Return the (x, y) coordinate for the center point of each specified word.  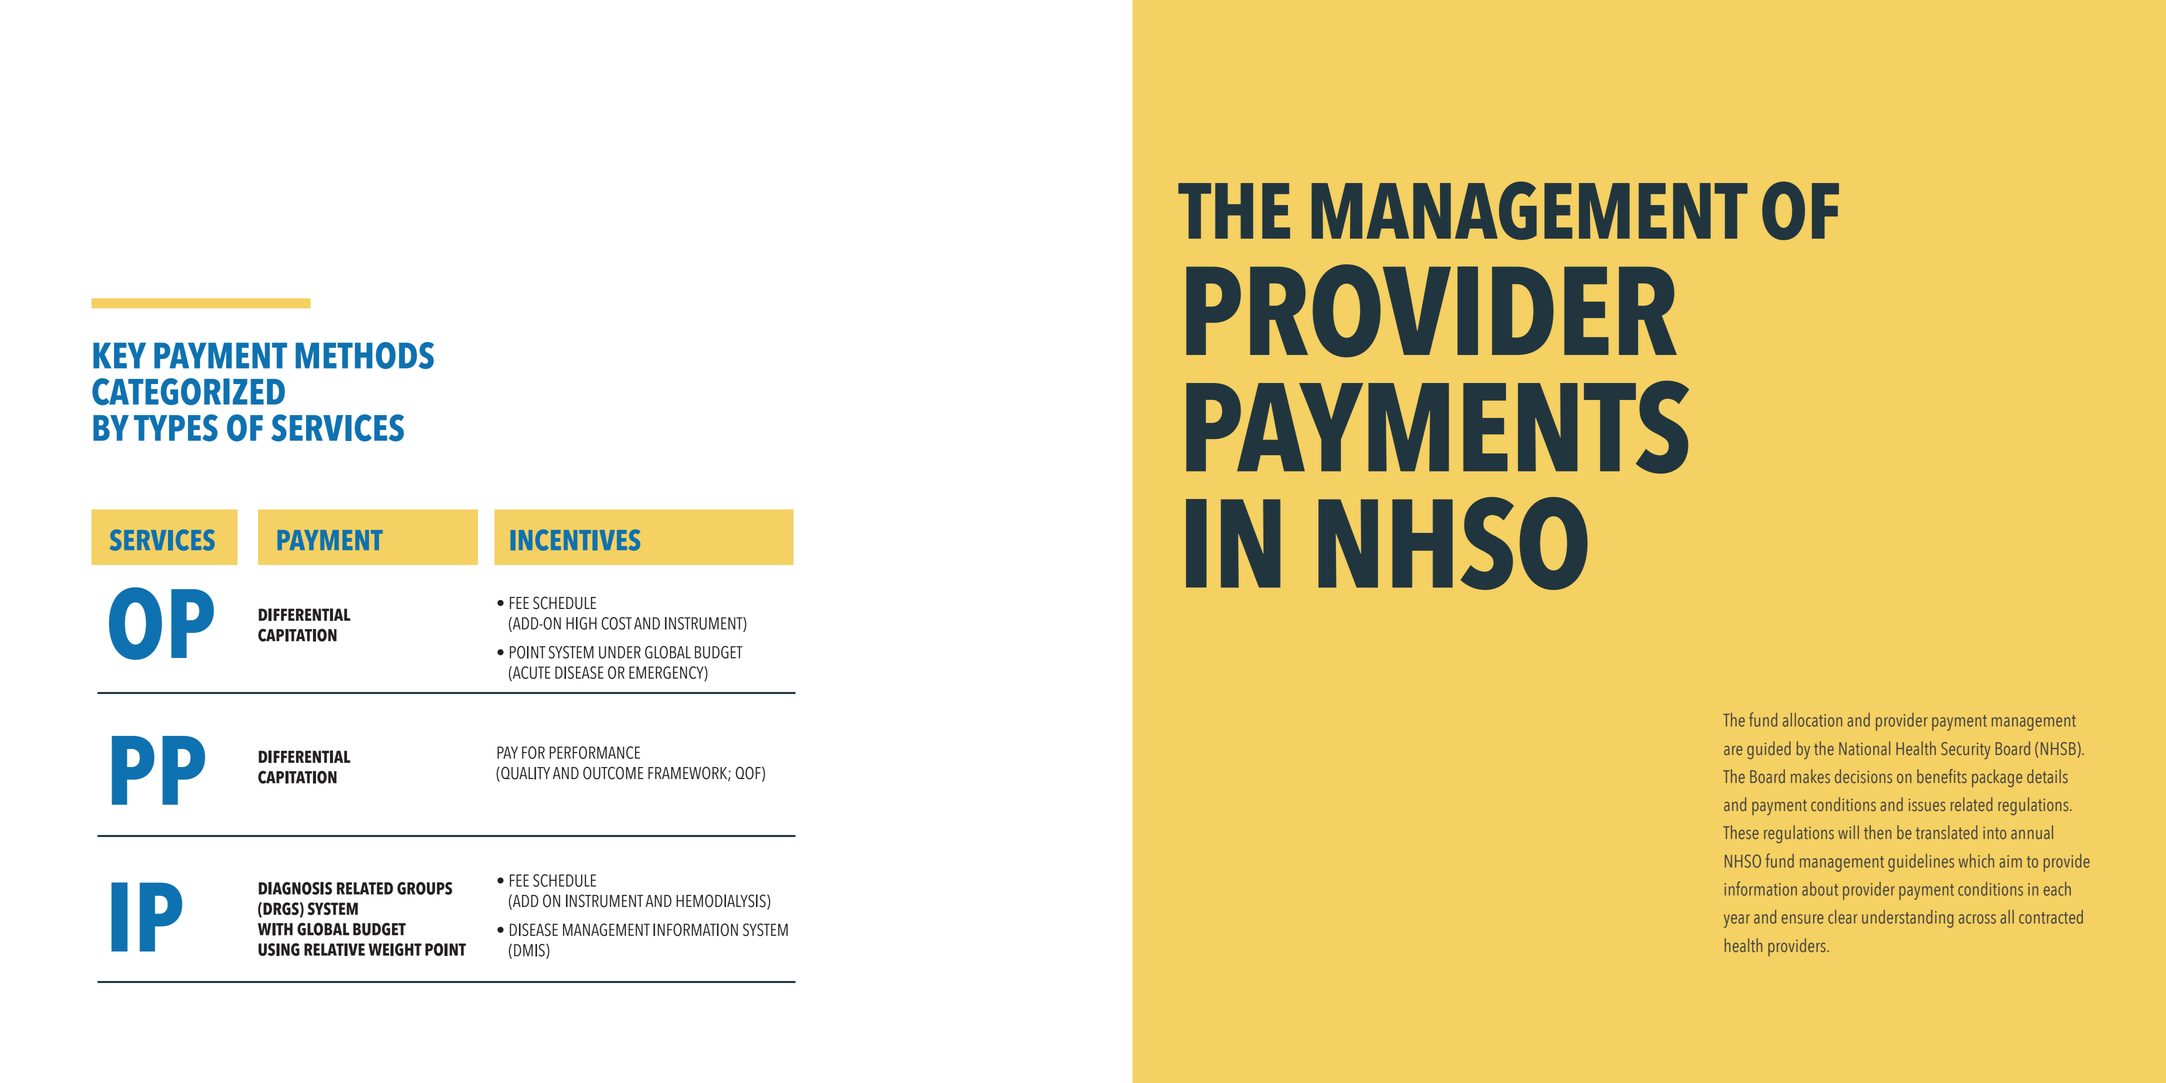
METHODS (365, 355)
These (1741, 832)
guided (1769, 750)
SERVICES (337, 428)
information (1761, 888)
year (1737, 921)
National (1864, 748)
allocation (1812, 720)
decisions (1863, 776)
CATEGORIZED (188, 391)
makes (1810, 776)
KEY (119, 355)
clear (1842, 917)
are (1733, 750)
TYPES (176, 428)
